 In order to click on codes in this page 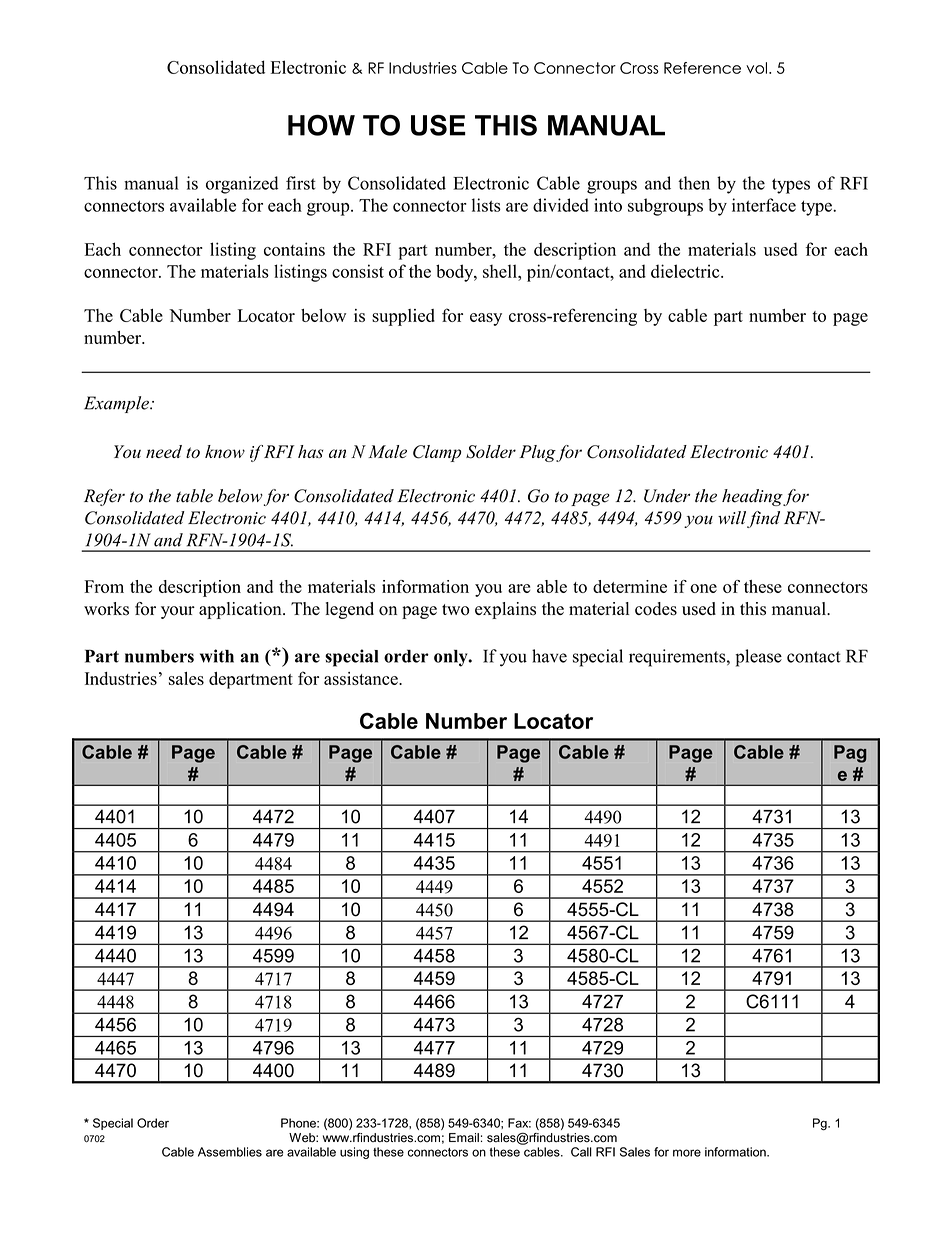, I will do `click(656, 609)`.
